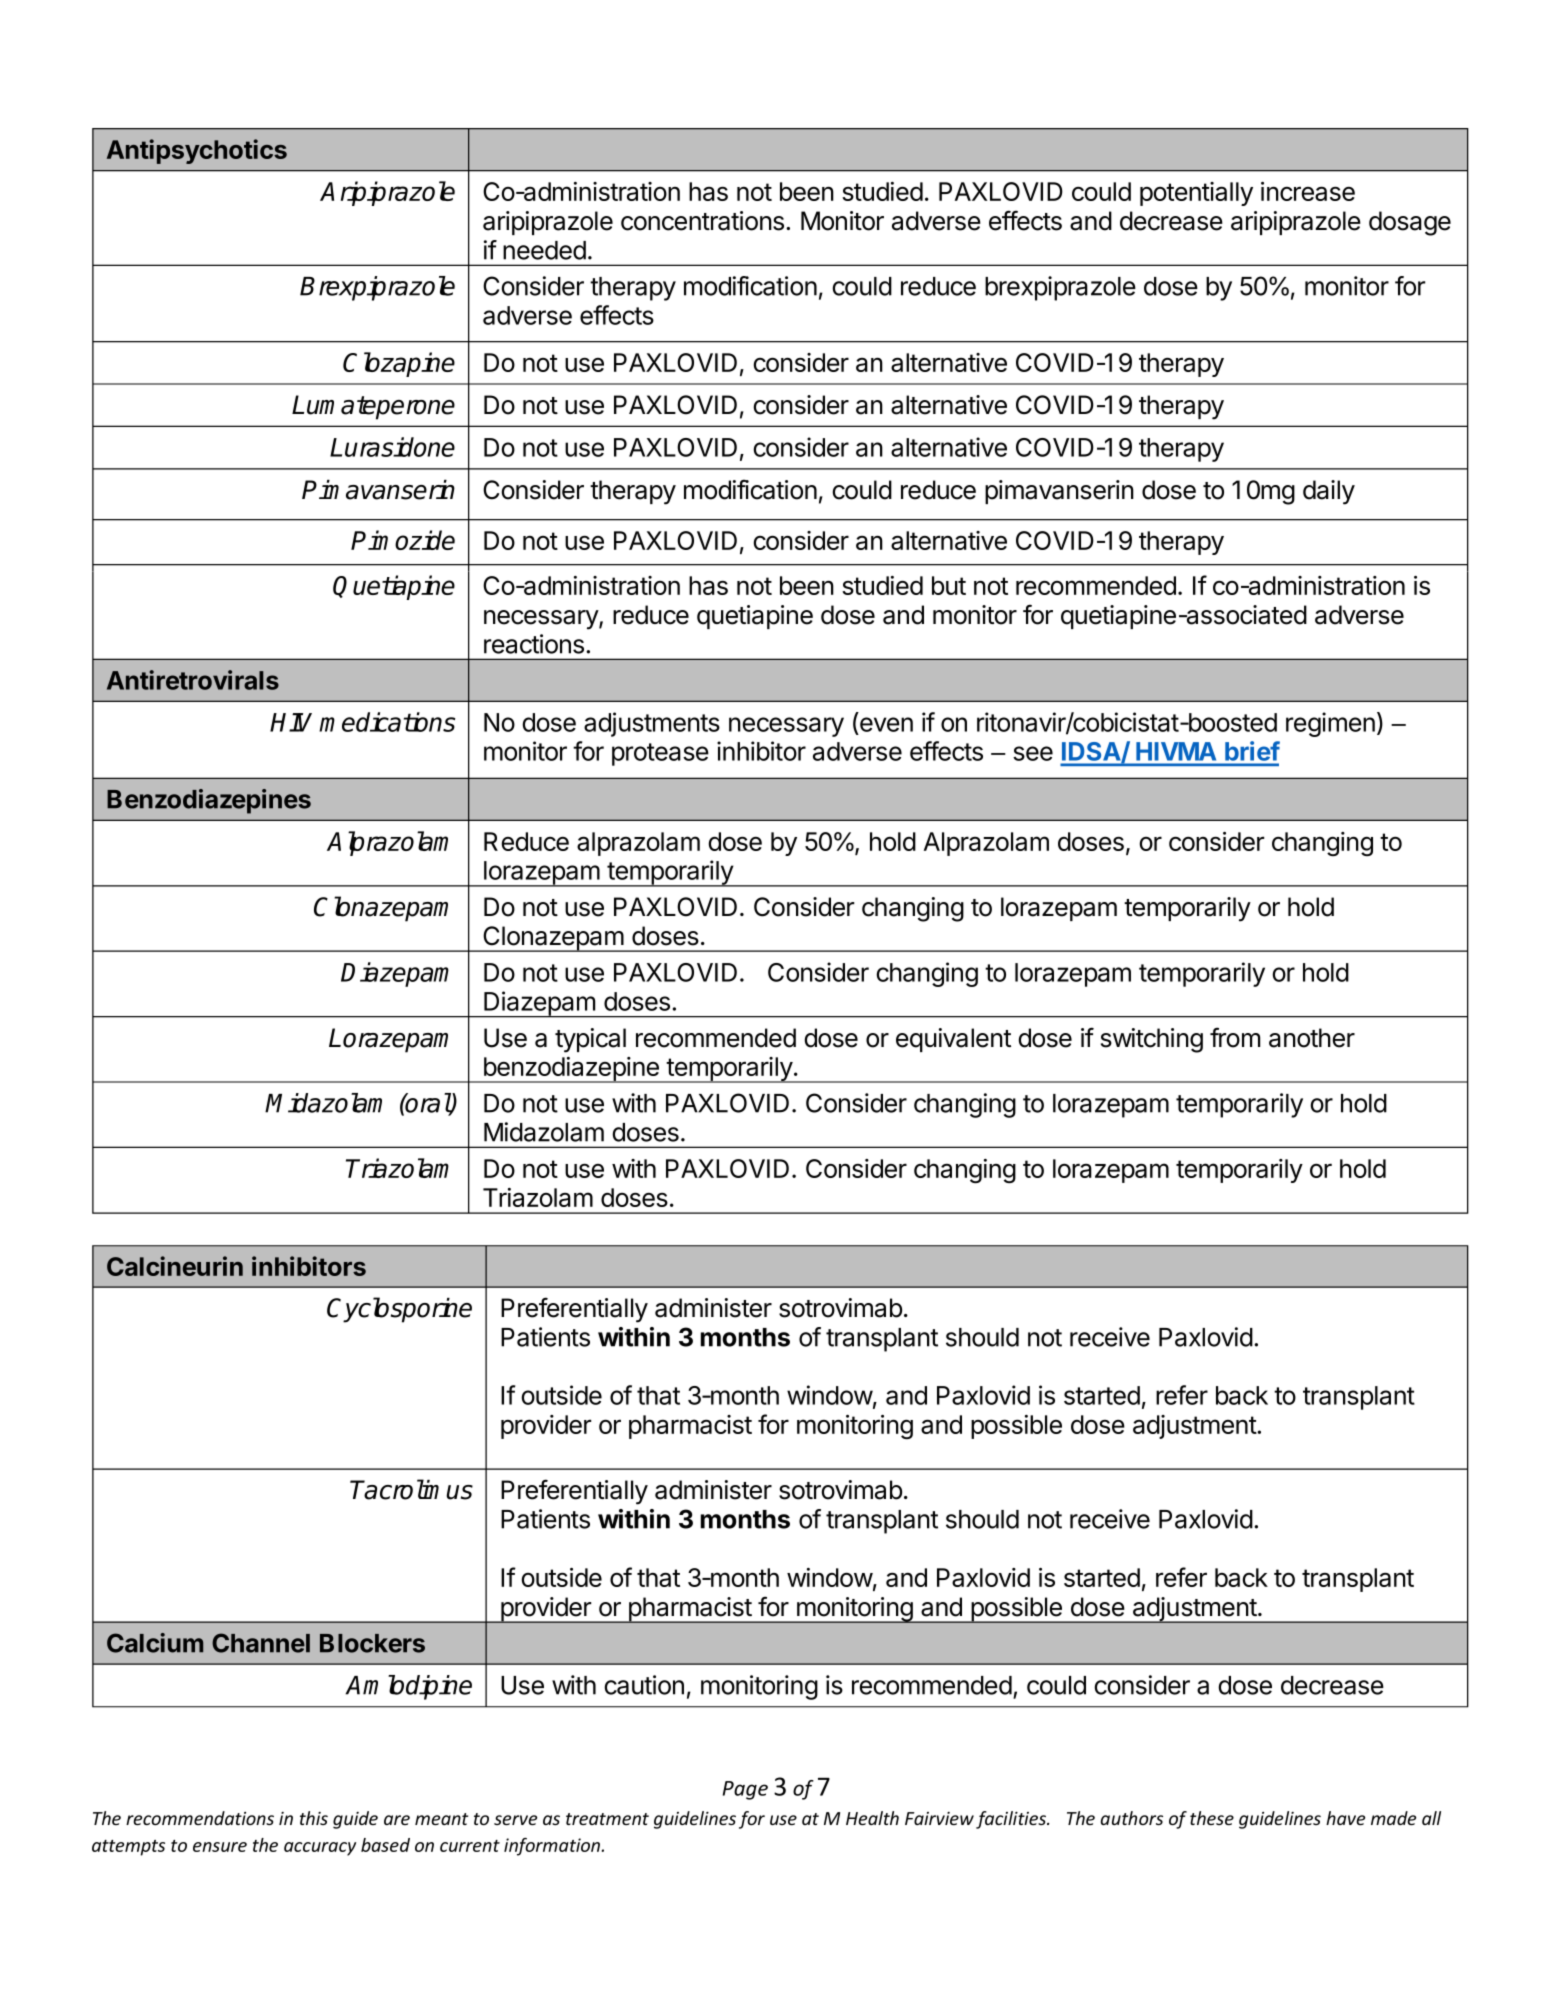 This image has width=1552, height=2008. What do you see at coordinates (314, 1818) in the image?
I see `this` at bounding box center [314, 1818].
